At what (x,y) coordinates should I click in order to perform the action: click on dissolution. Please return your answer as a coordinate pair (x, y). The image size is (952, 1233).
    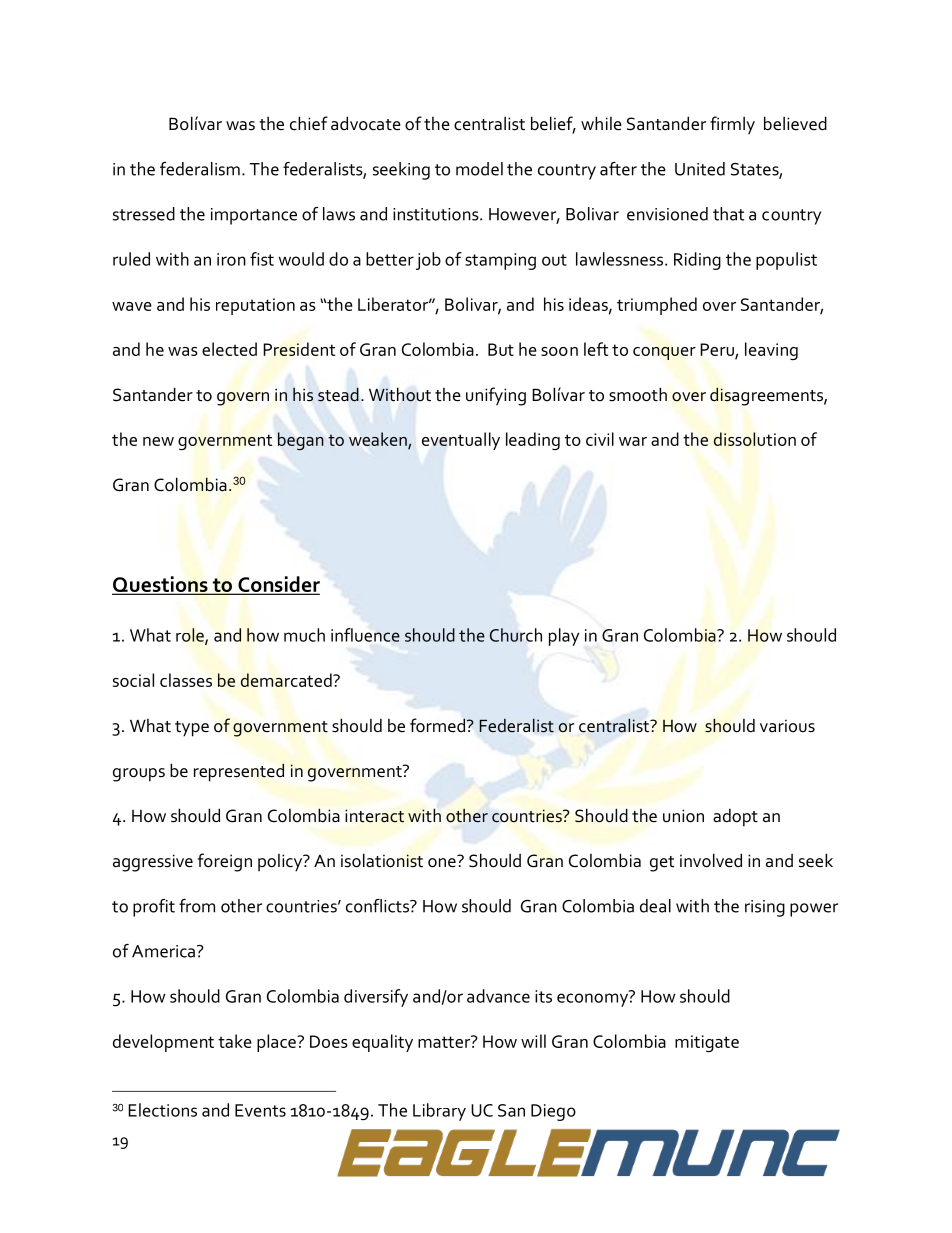
    Looking at the image, I should click on (755, 439).
